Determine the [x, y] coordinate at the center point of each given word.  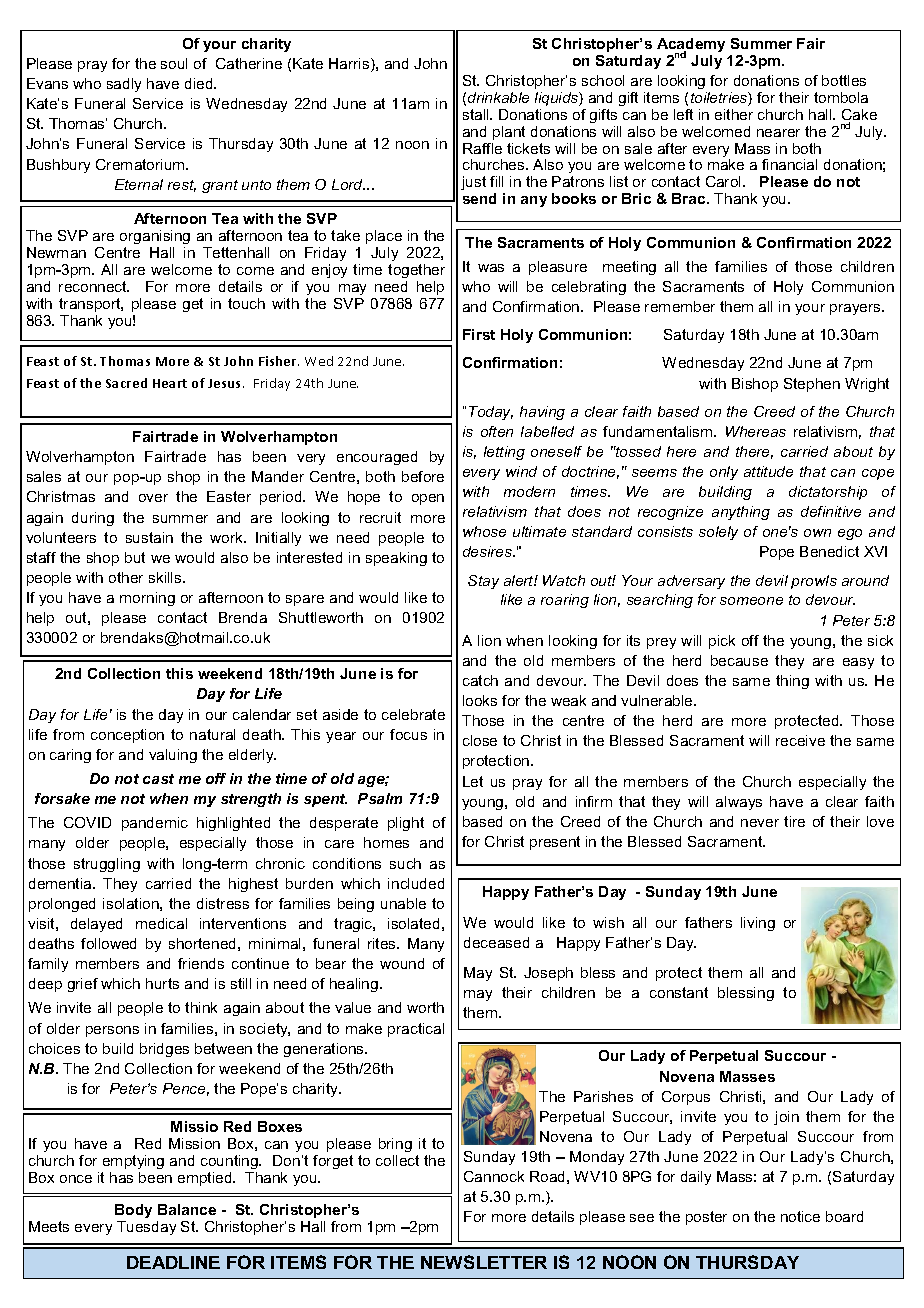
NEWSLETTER [484, 1262]
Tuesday [146, 1228]
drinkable [498, 97]
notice [800, 1216]
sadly [124, 85]
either [734, 114]
